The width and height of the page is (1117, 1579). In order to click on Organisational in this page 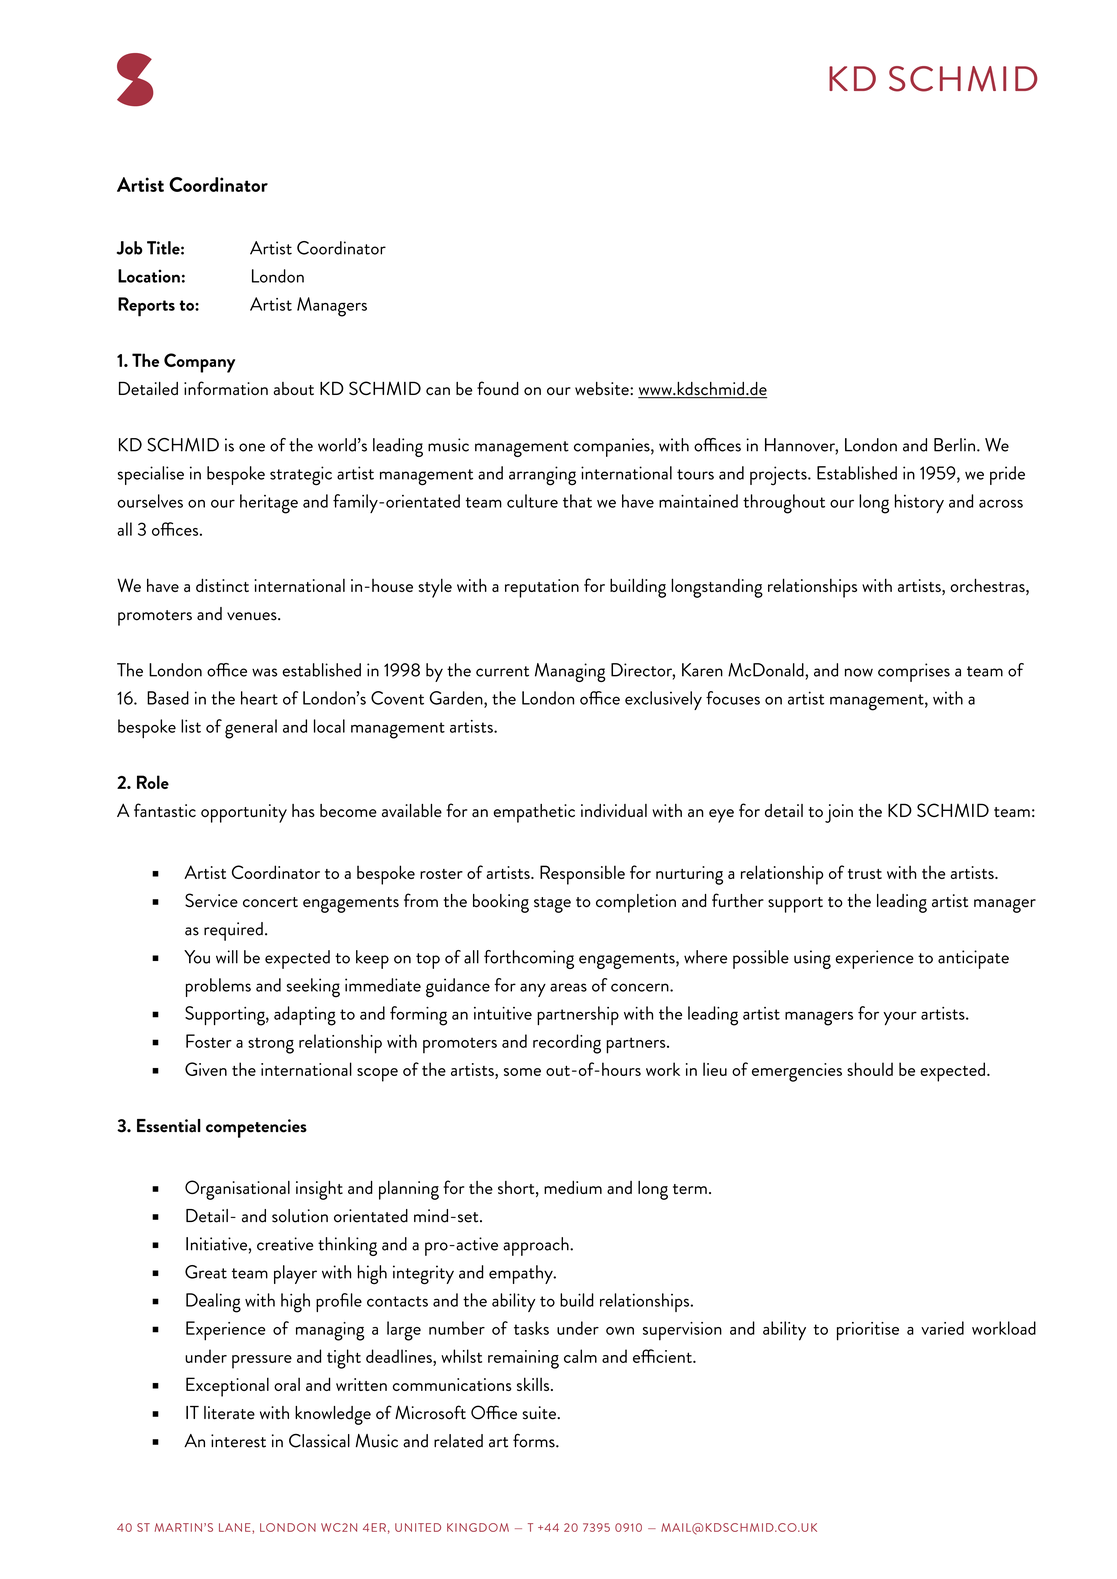, I will do `click(237, 1190)`.
